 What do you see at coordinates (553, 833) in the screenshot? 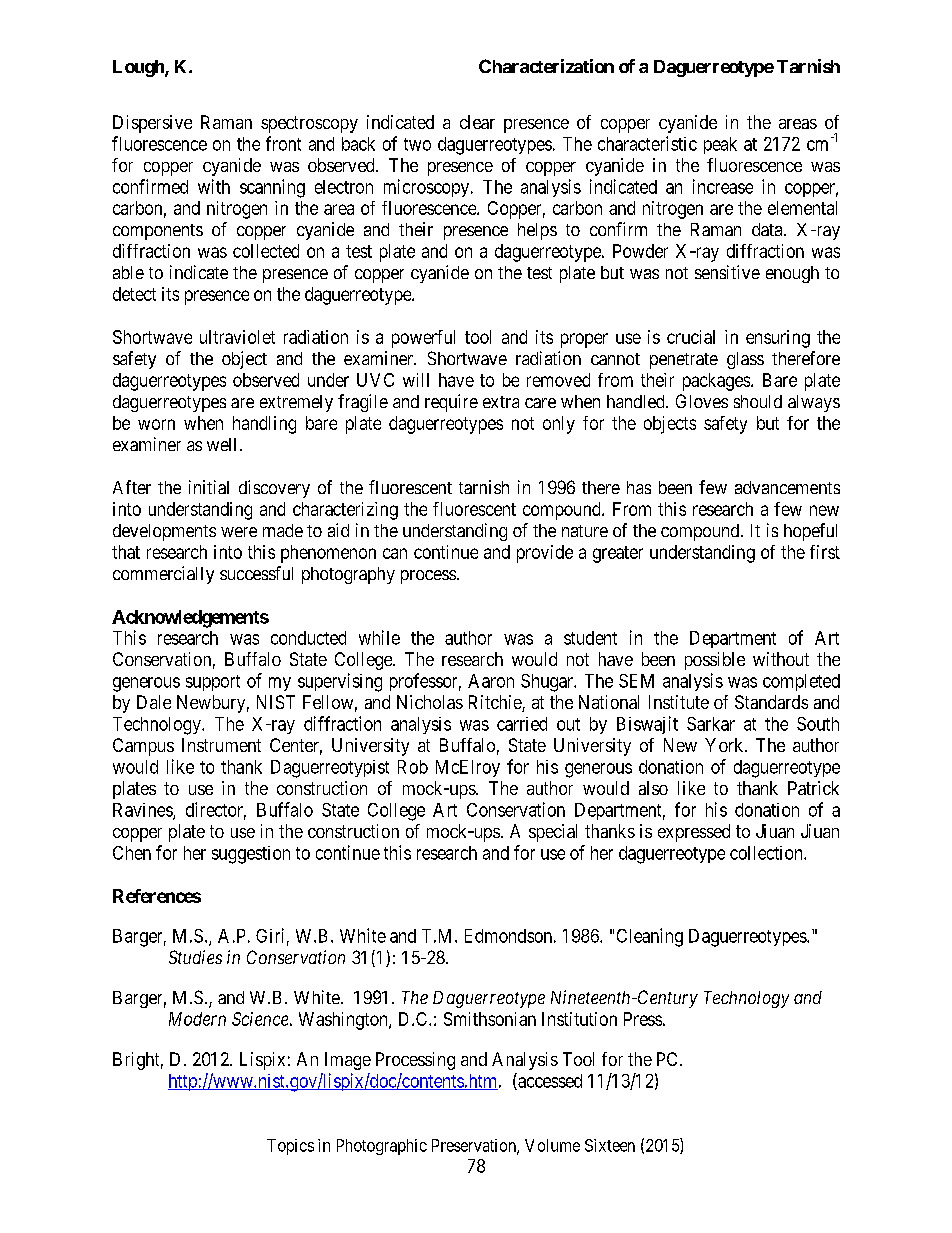
I see `special` at bounding box center [553, 833].
